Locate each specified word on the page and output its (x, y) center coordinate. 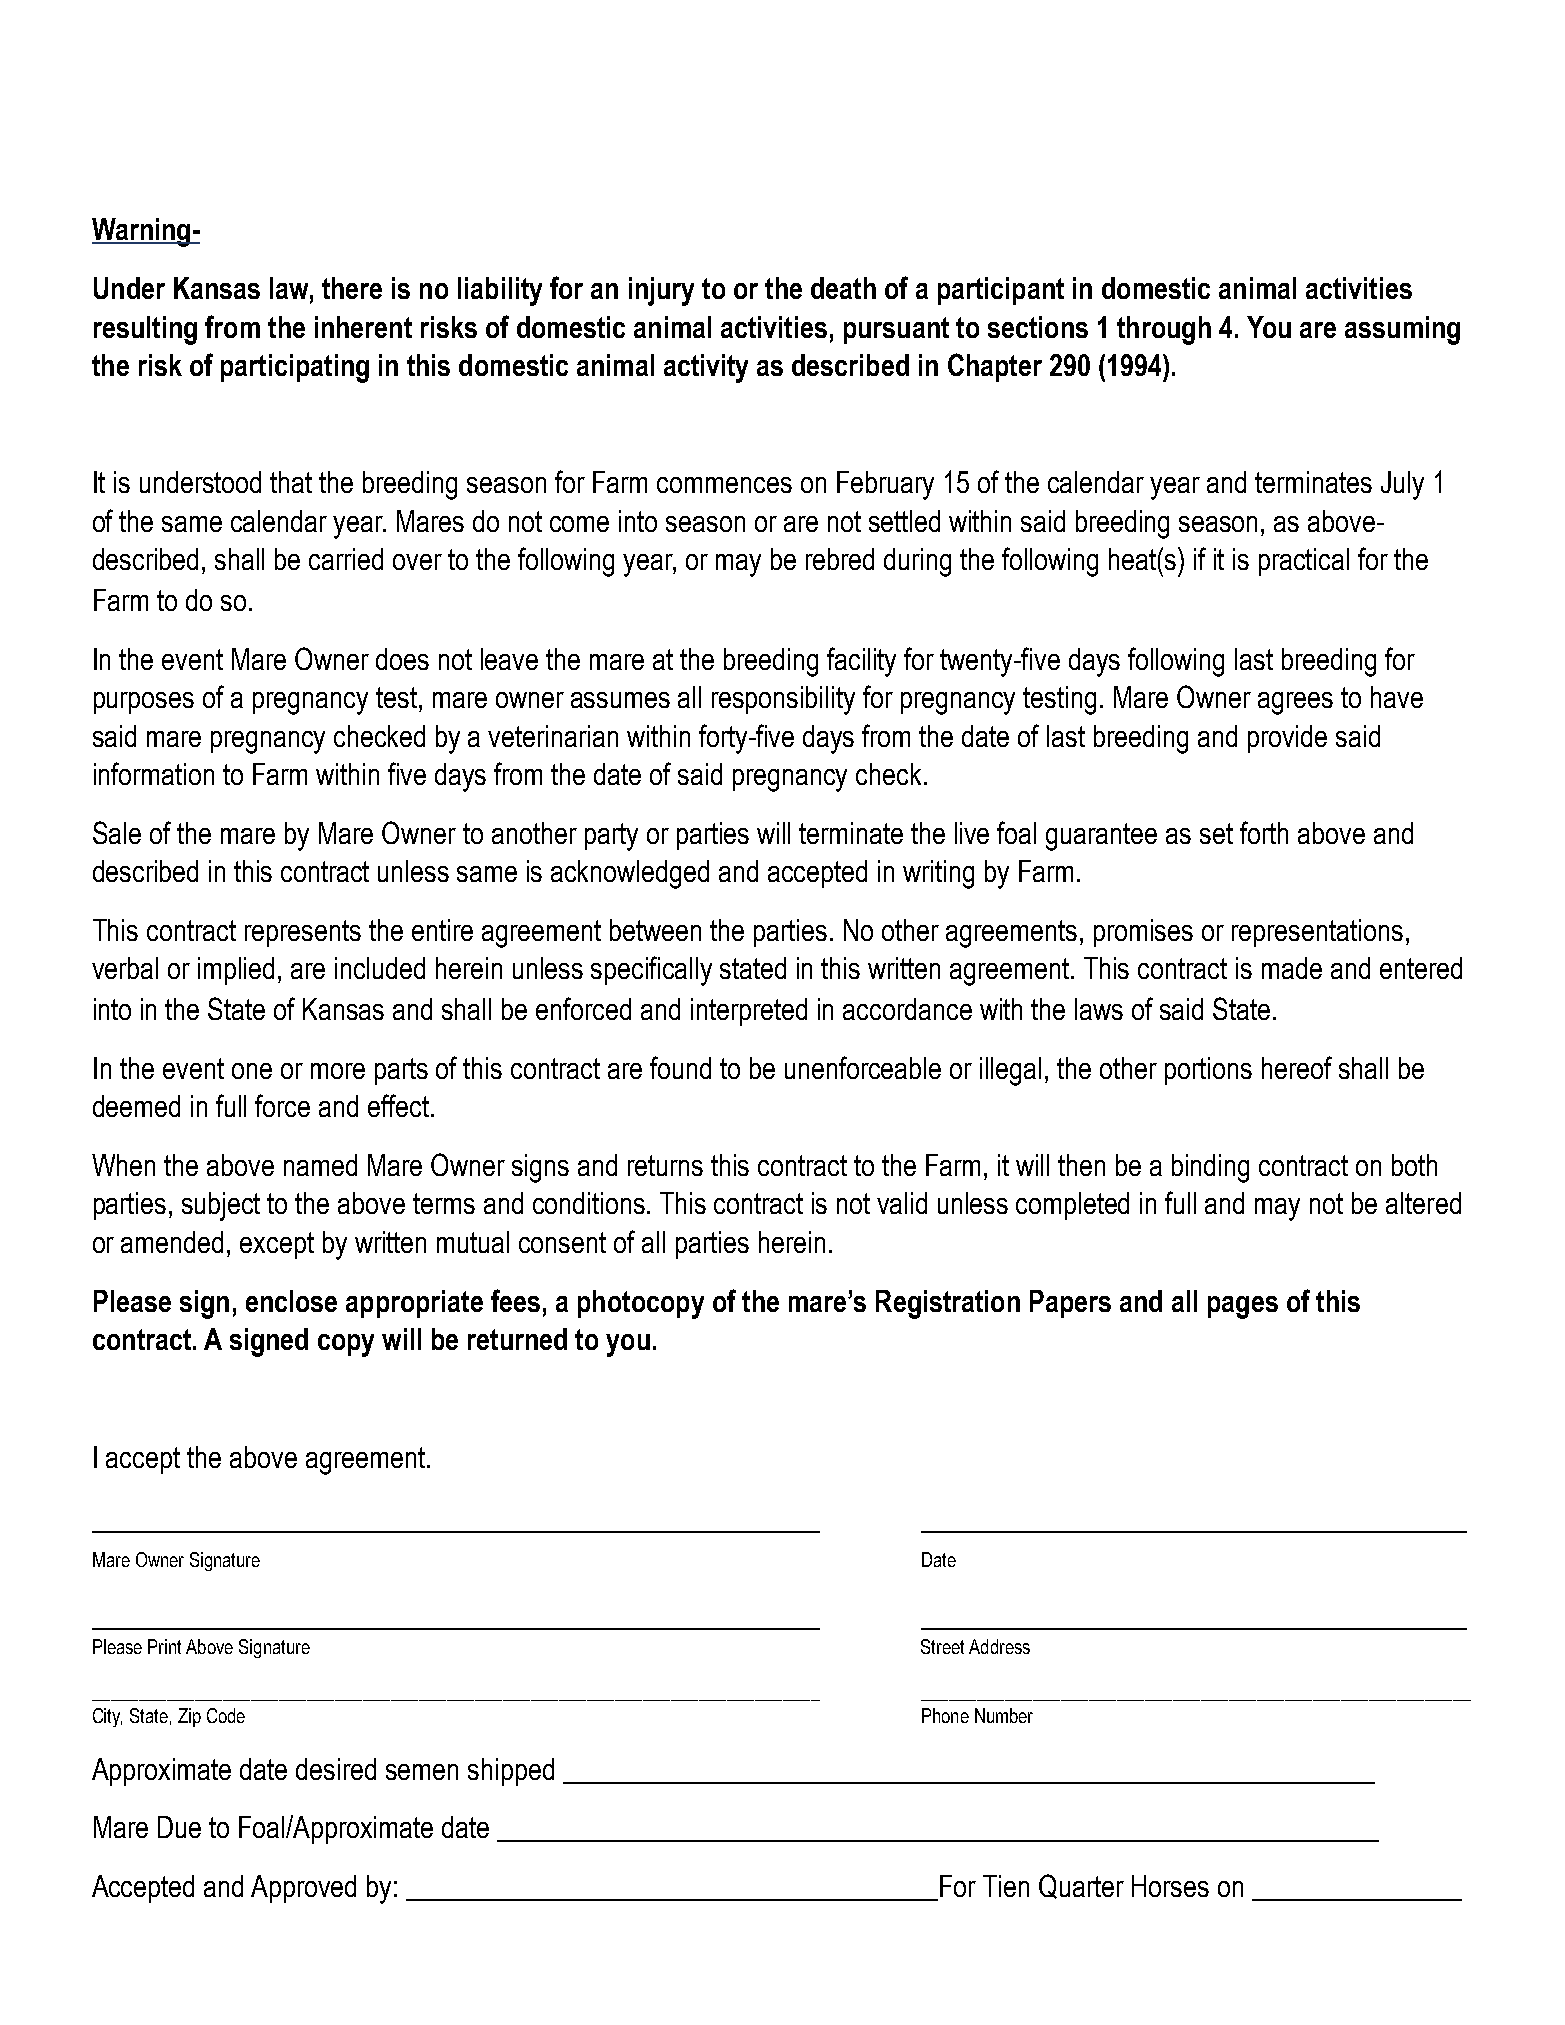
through (1164, 330)
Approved (303, 1889)
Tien (1006, 1886)
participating (295, 368)
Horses (1170, 1886)
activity (706, 368)
